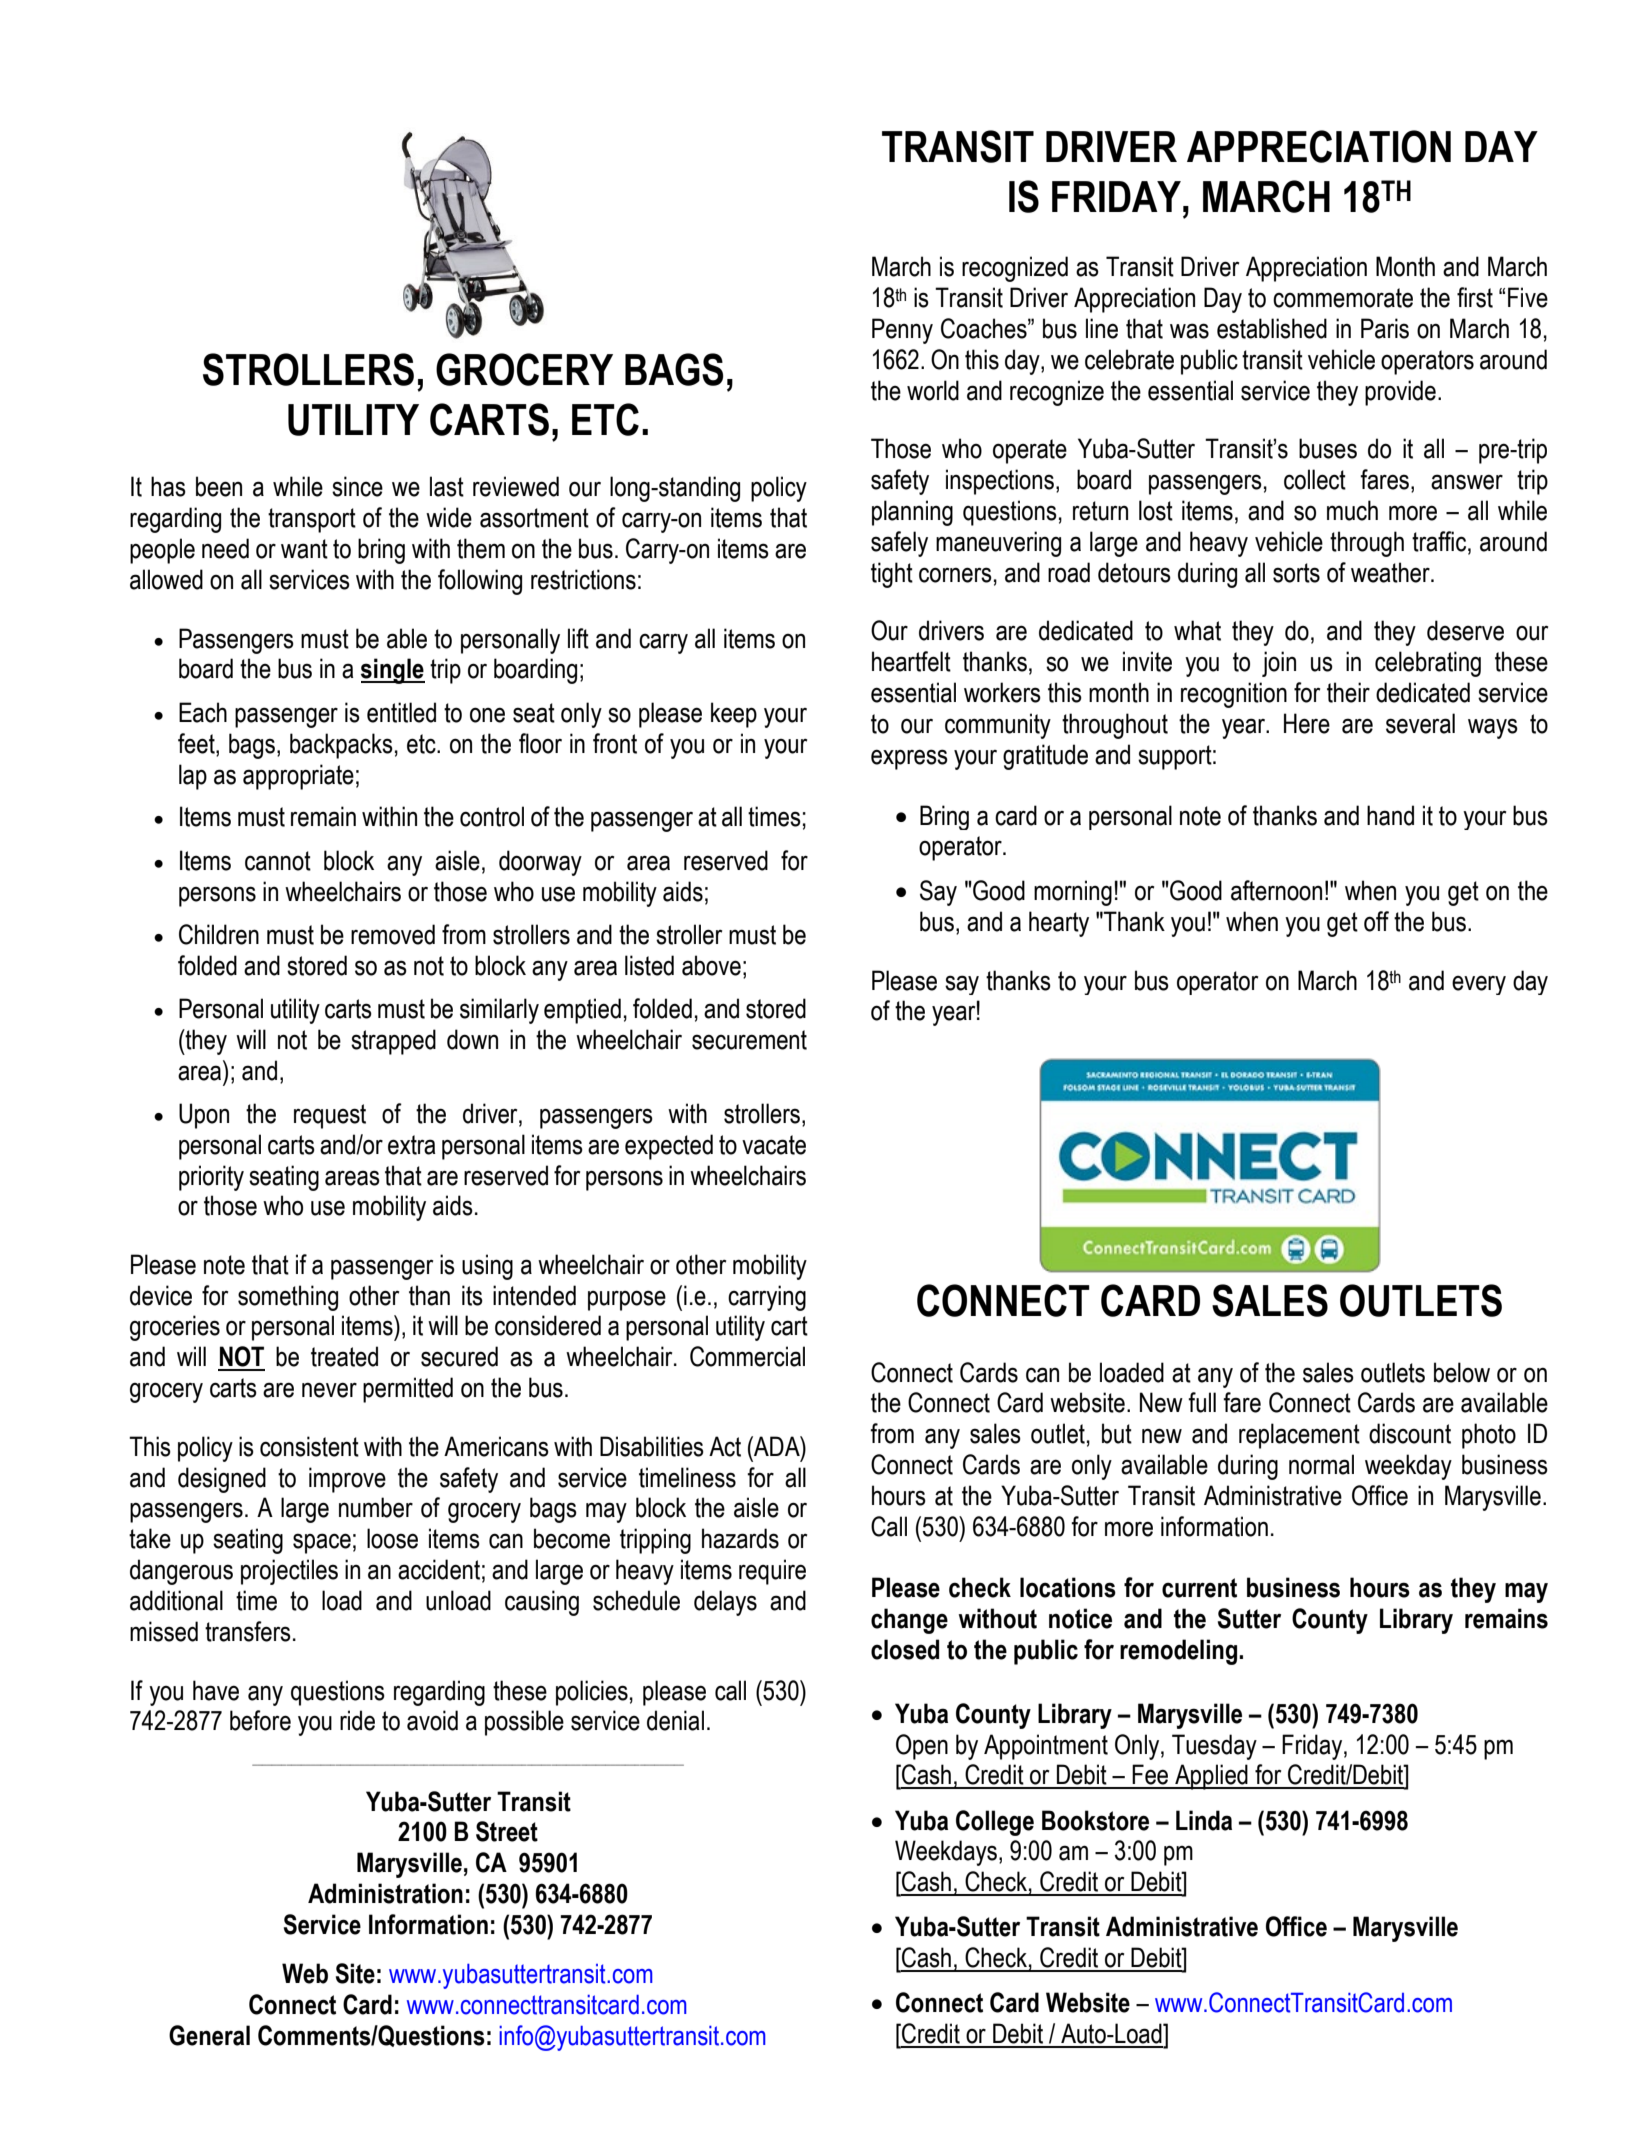 This image has width=1645, height=2129. What do you see at coordinates (1204, 1820) in the image?
I see `Linda` at bounding box center [1204, 1820].
